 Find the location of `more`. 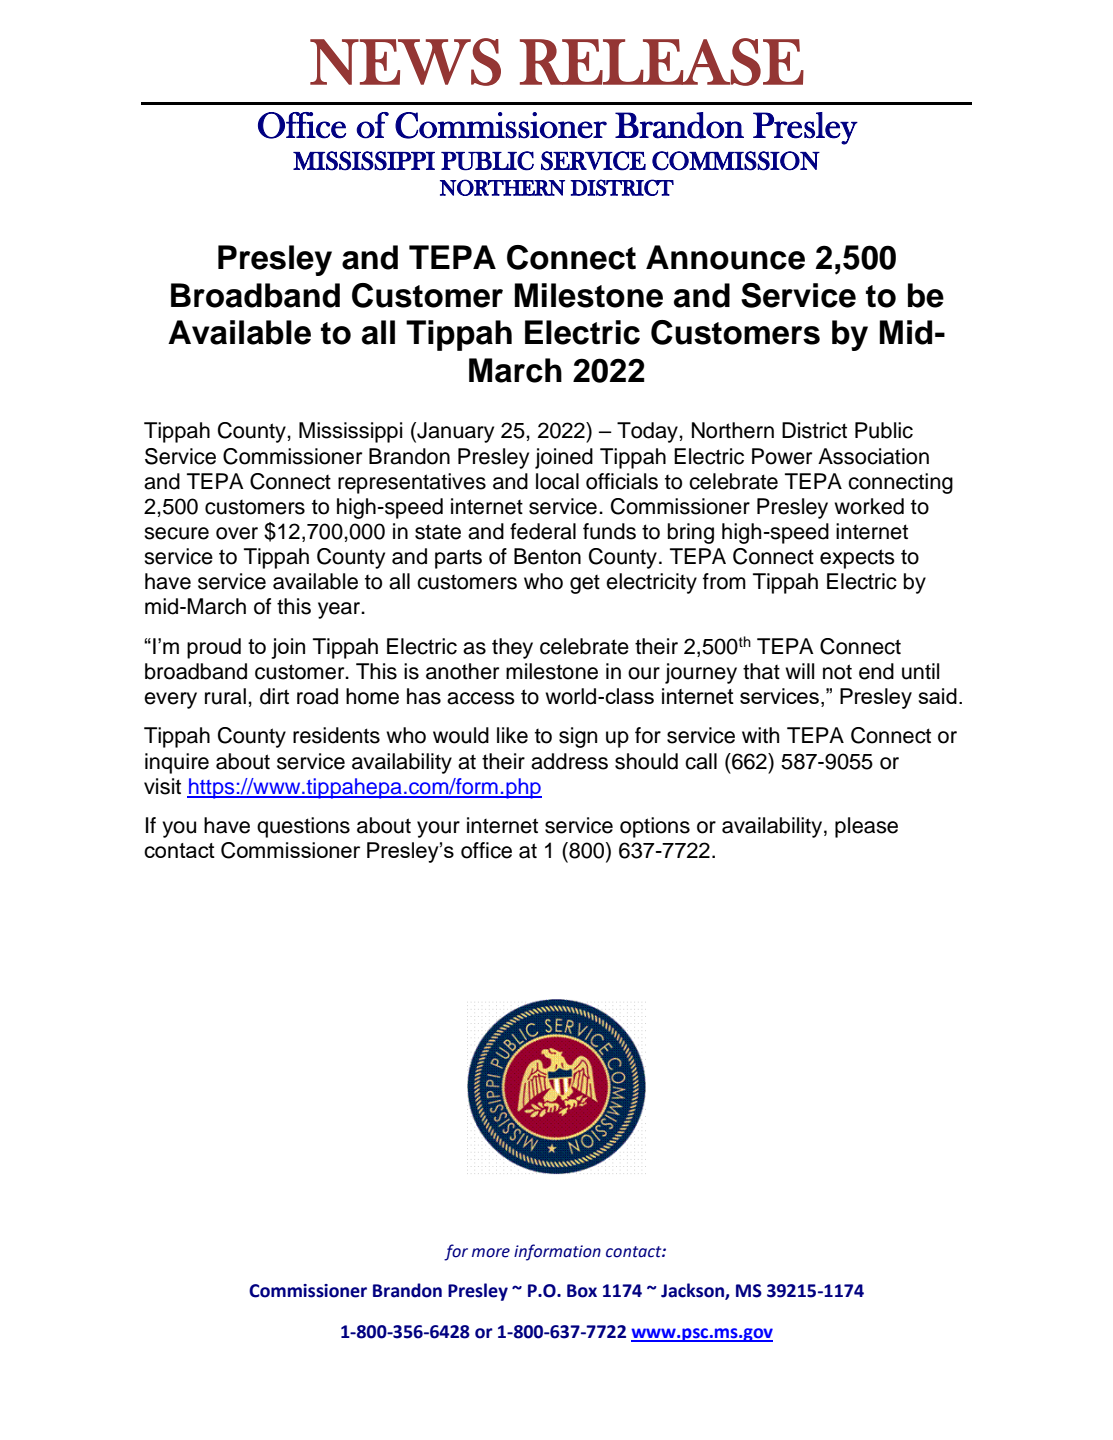

more is located at coordinates (491, 1253).
